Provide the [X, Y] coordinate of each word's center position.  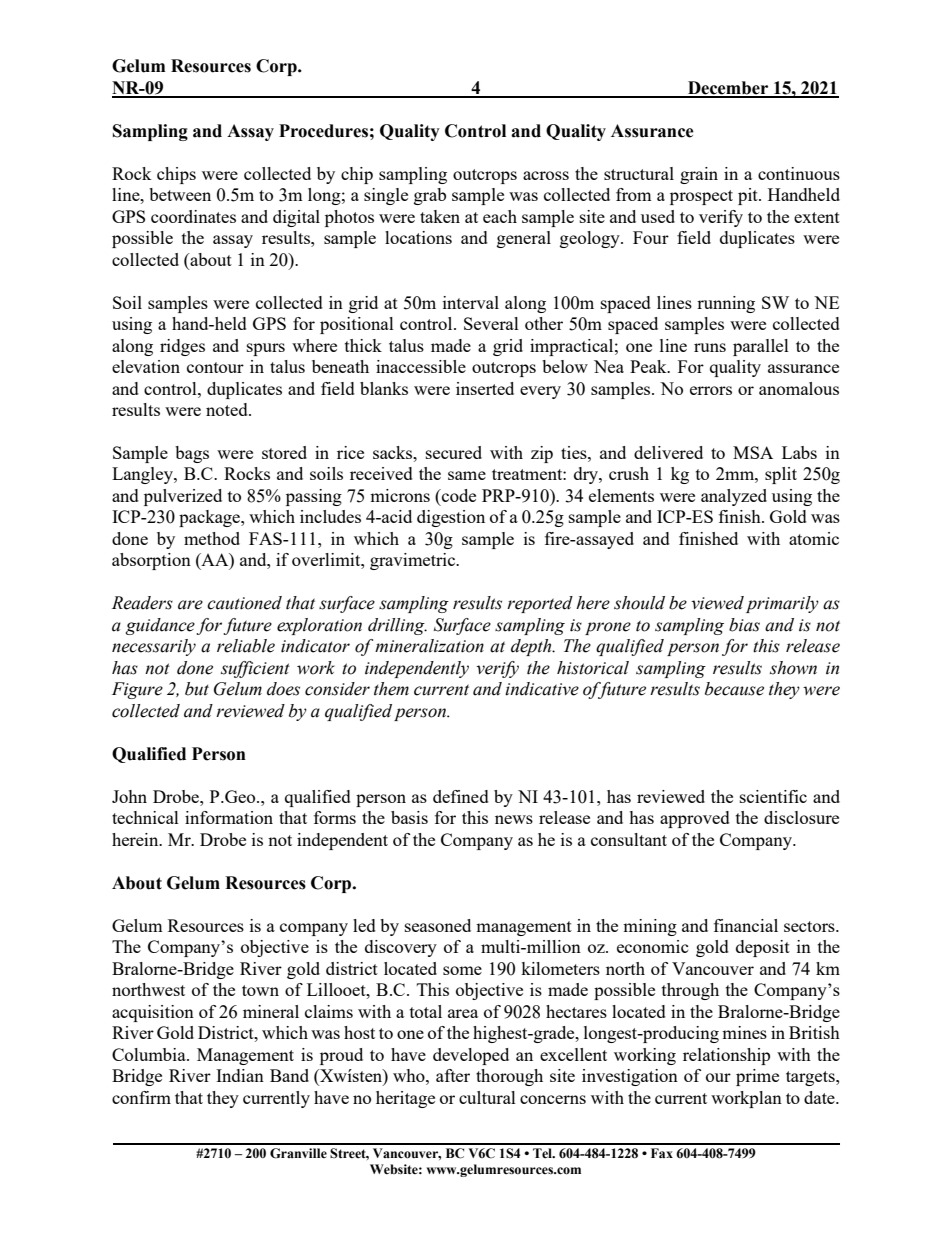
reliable [246, 646]
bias [744, 625]
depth [532, 647]
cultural [487, 1097]
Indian [240, 1075]
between [180, 194]
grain [699, 175]
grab [430, 196]
